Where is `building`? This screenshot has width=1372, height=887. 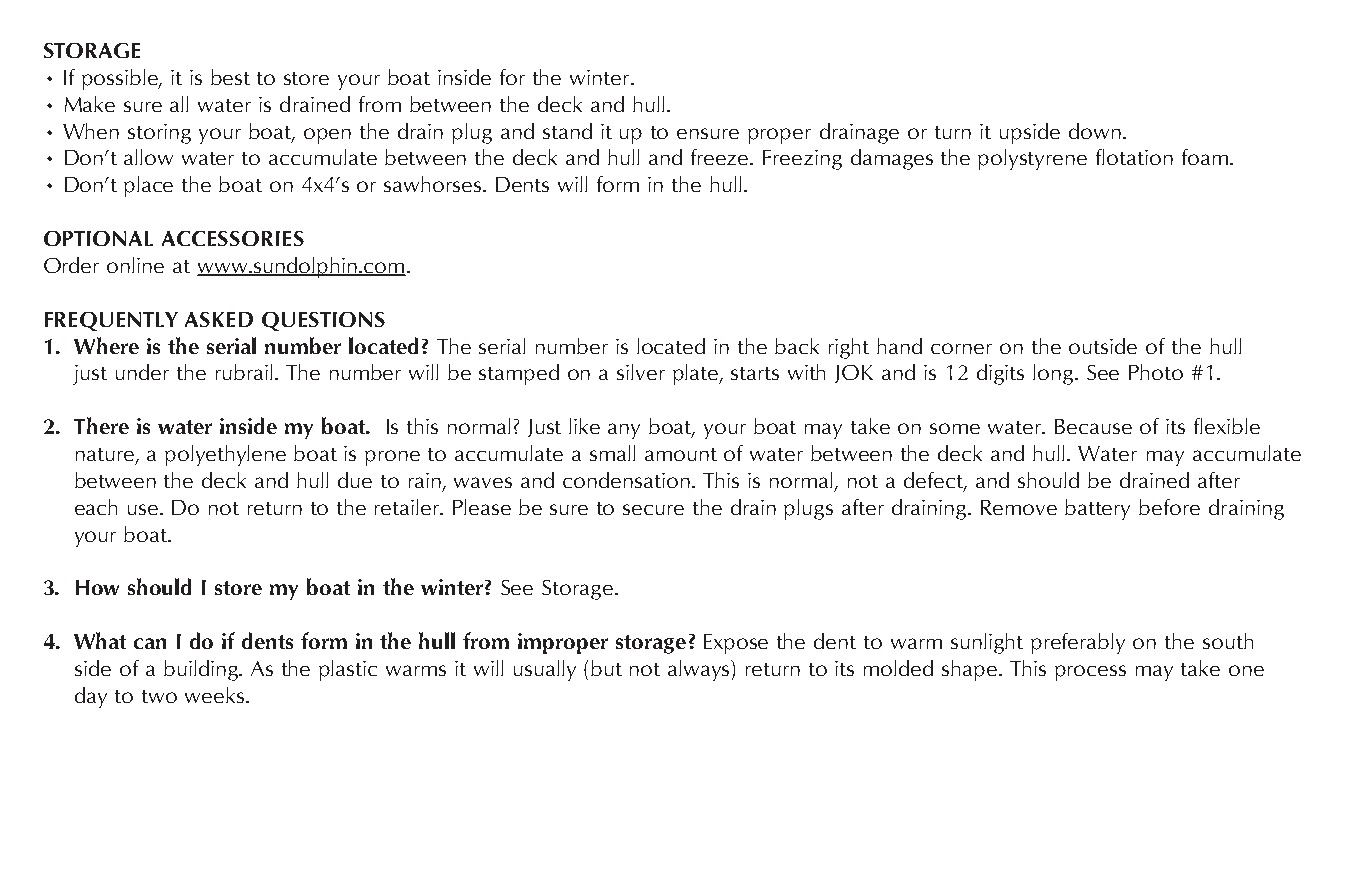 building is located at coordinates (202, 670).
